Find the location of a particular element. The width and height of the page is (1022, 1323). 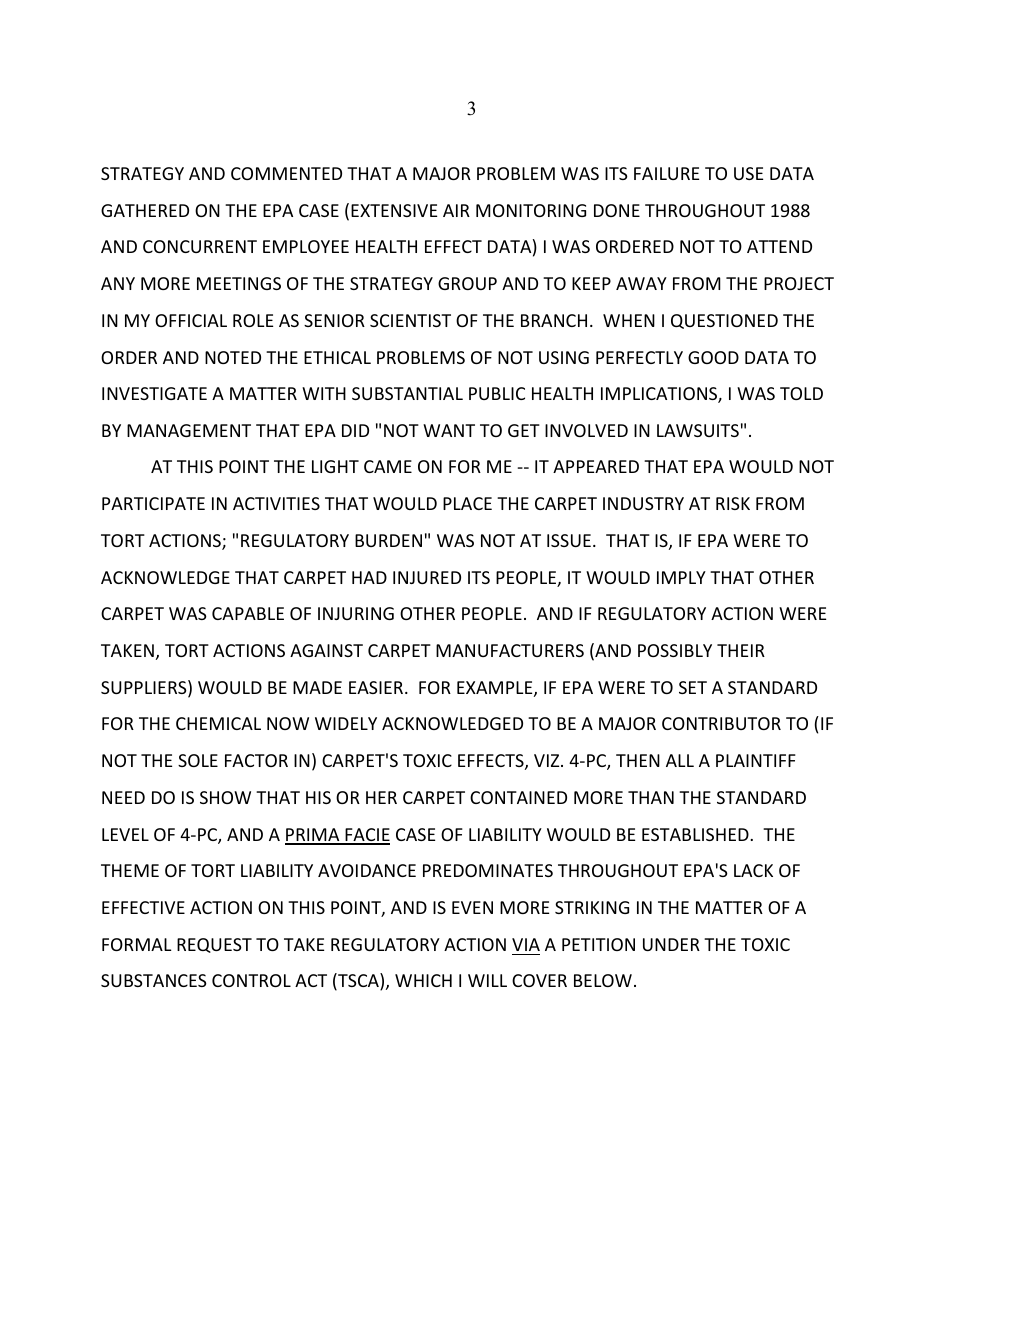

AIR is located at coordinates (456, 210).
